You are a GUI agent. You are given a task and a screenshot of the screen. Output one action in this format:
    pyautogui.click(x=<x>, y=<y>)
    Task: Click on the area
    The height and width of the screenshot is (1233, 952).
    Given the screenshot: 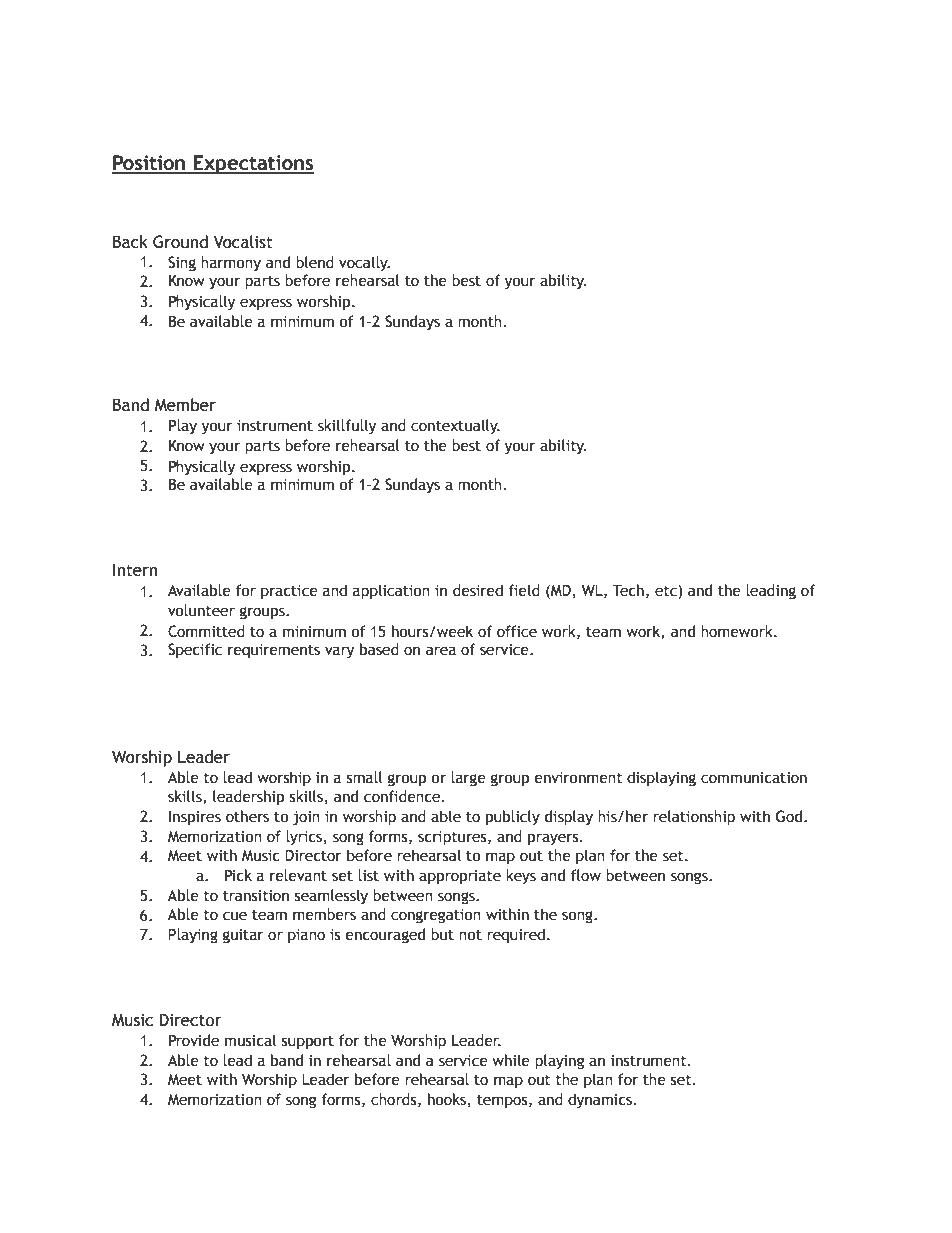 What is the action you would take?
    pyautogui.click(x=441, y=651)
